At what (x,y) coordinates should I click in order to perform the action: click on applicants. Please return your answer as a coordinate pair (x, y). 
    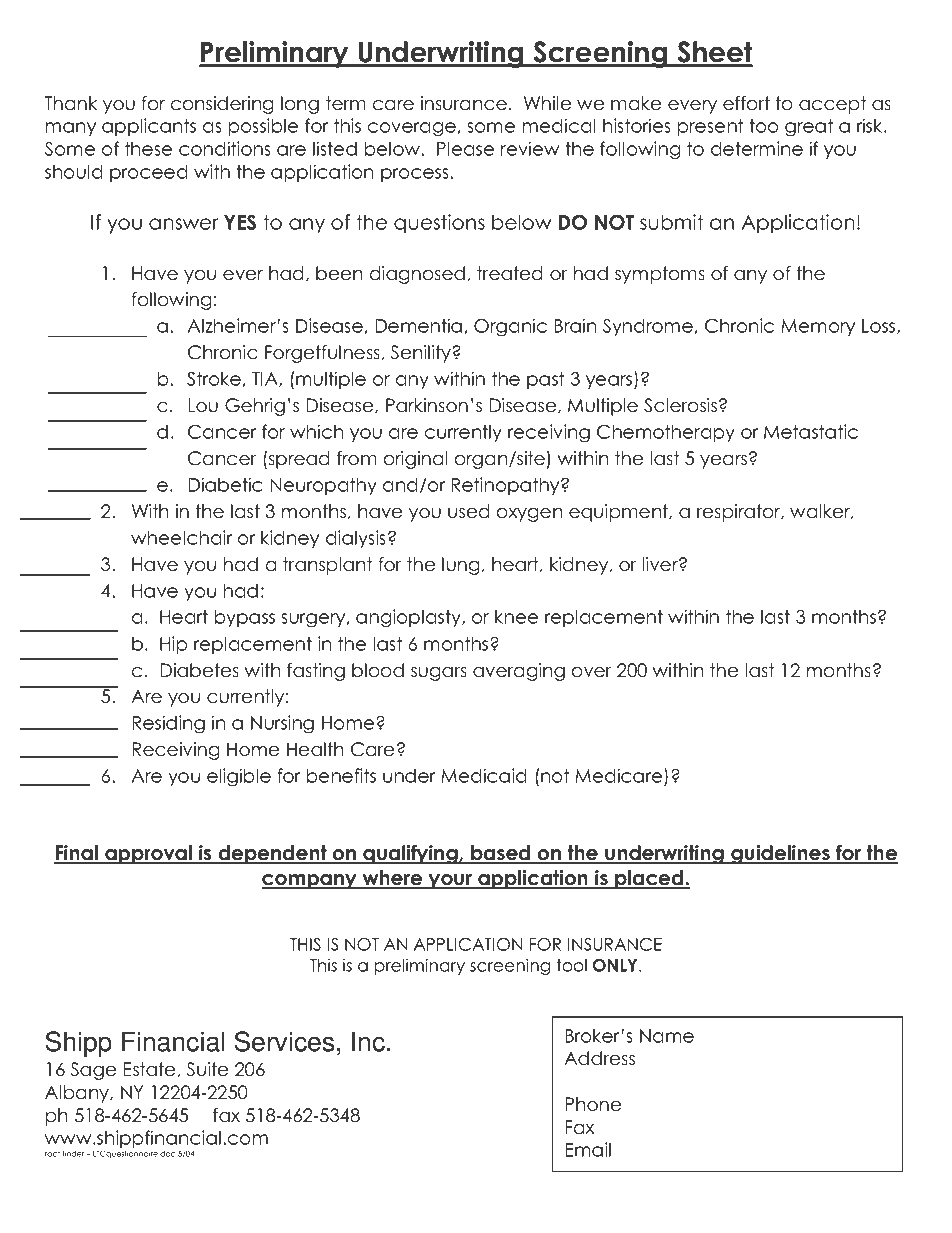
    Looking at the image, I should click on (149, 127).
